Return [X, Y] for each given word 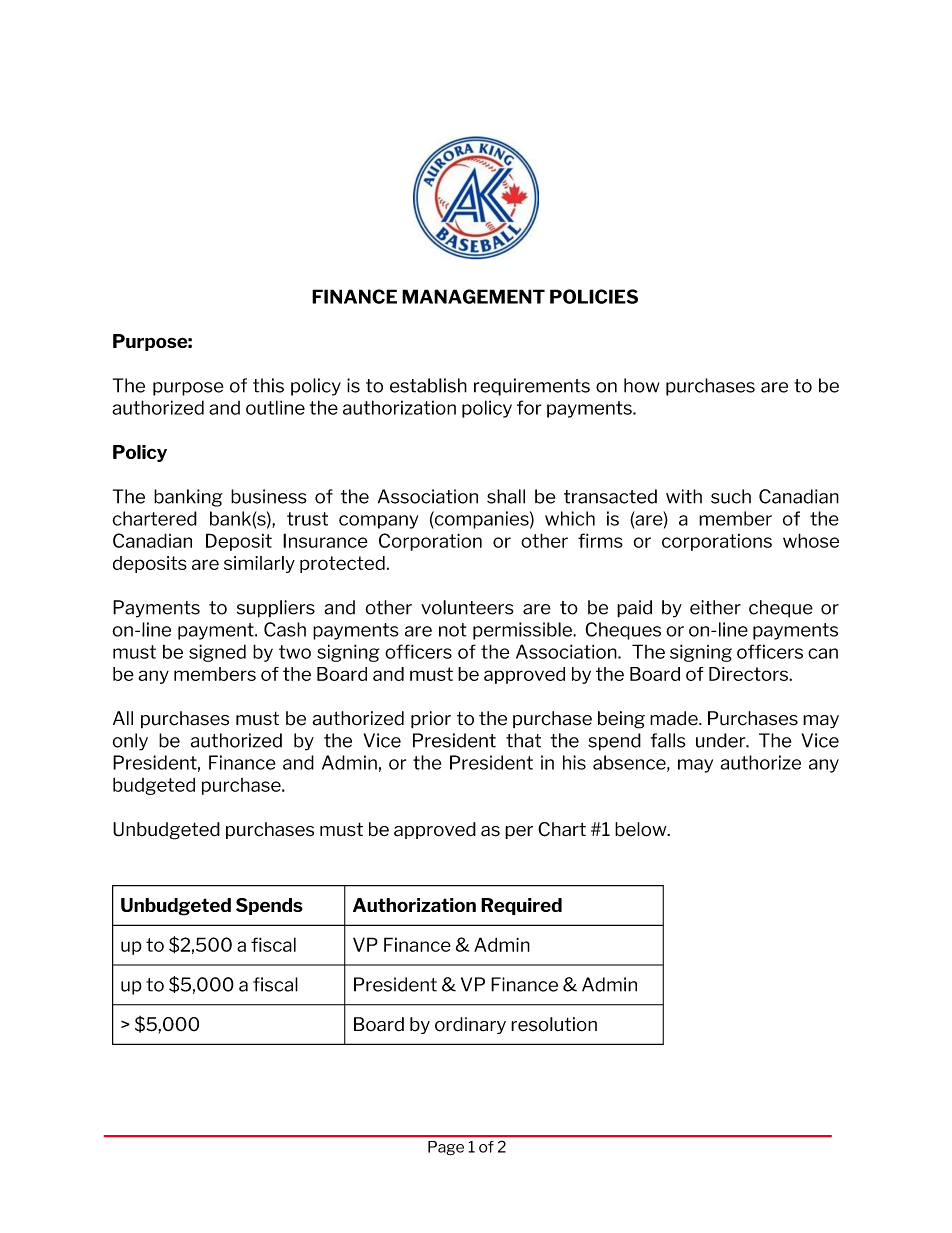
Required [521, 906]
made [675, 718]
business [269, 496]
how [641, 385]
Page [446, 1148]
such [731, 496]
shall [506, 496]
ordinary [470, 1025]
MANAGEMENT [473, 296]
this [268, 385]
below [642, 829]
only [130, 742]
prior [431, 720]
